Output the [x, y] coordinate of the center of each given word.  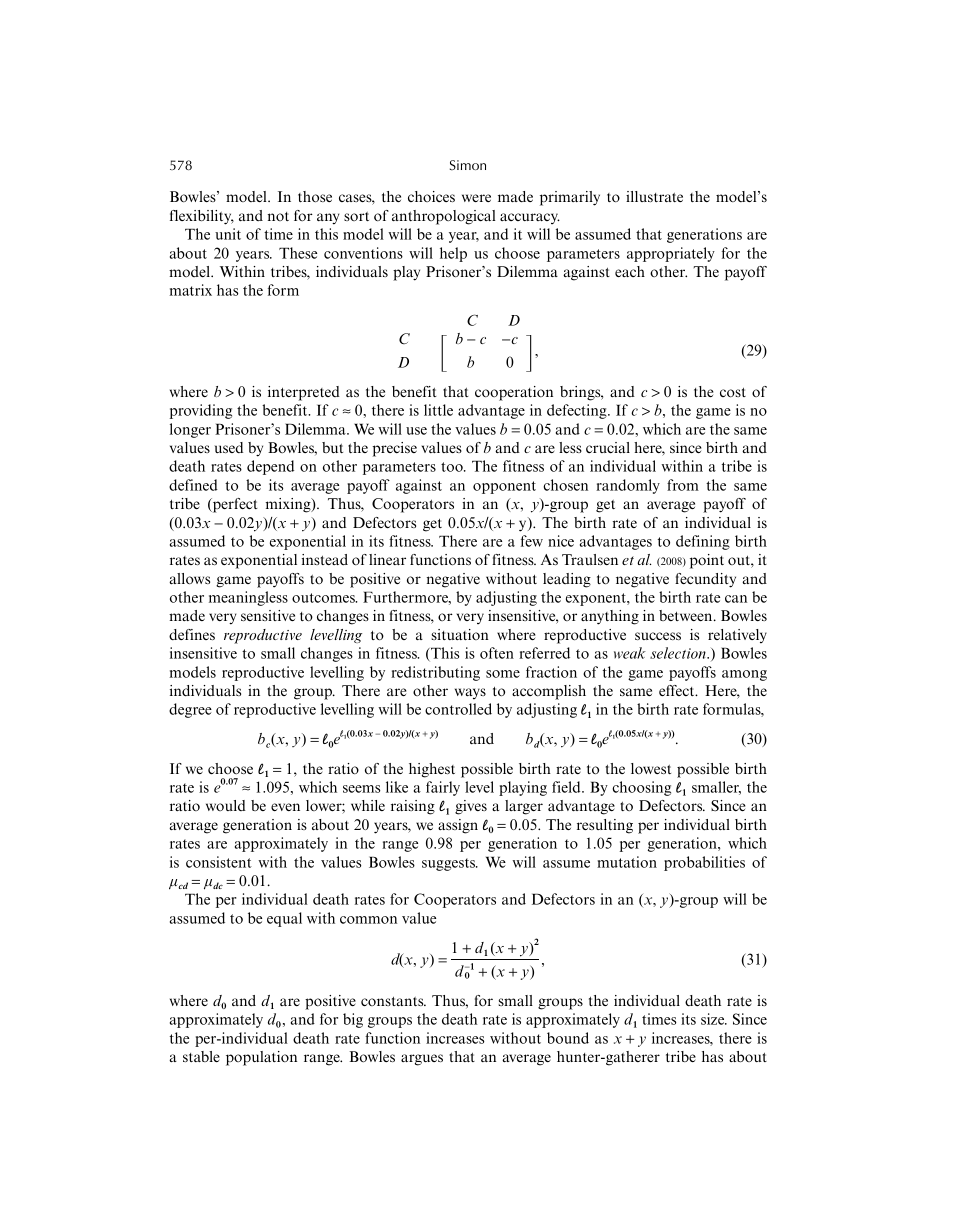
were [476, 198]
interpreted [304, 393]
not [278, 216]
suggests [450, 864]
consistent [219, 862]
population [261, 1058]
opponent [504, 487]
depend [270, 467]
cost [733, 393]
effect [678, 690]
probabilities [704, 863]
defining [703, 542]
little [438, 410]
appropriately [671, 254]
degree [190, 710]
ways [470, 693]
